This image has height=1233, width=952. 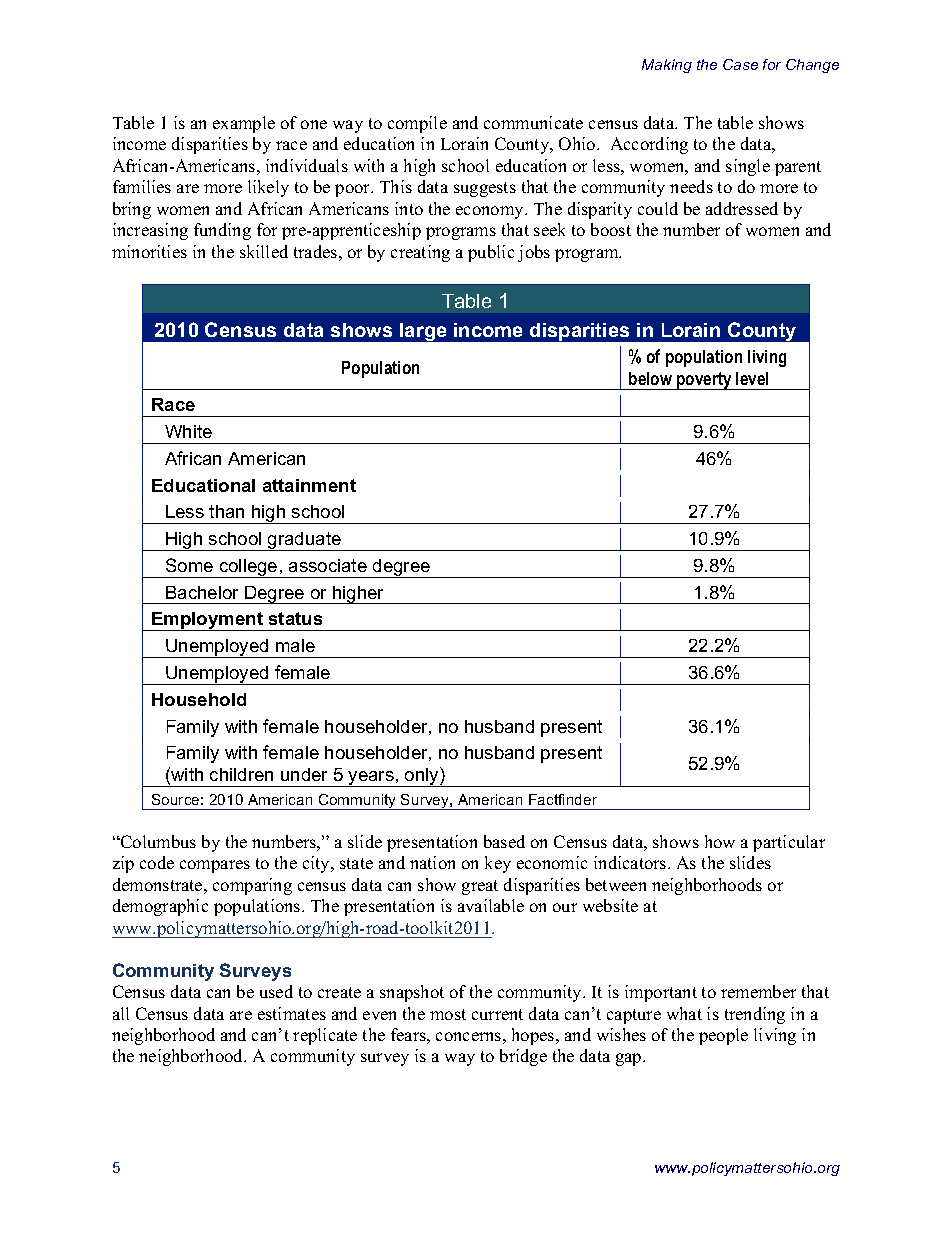 I want to click on below, so click(x=650, y=378).
